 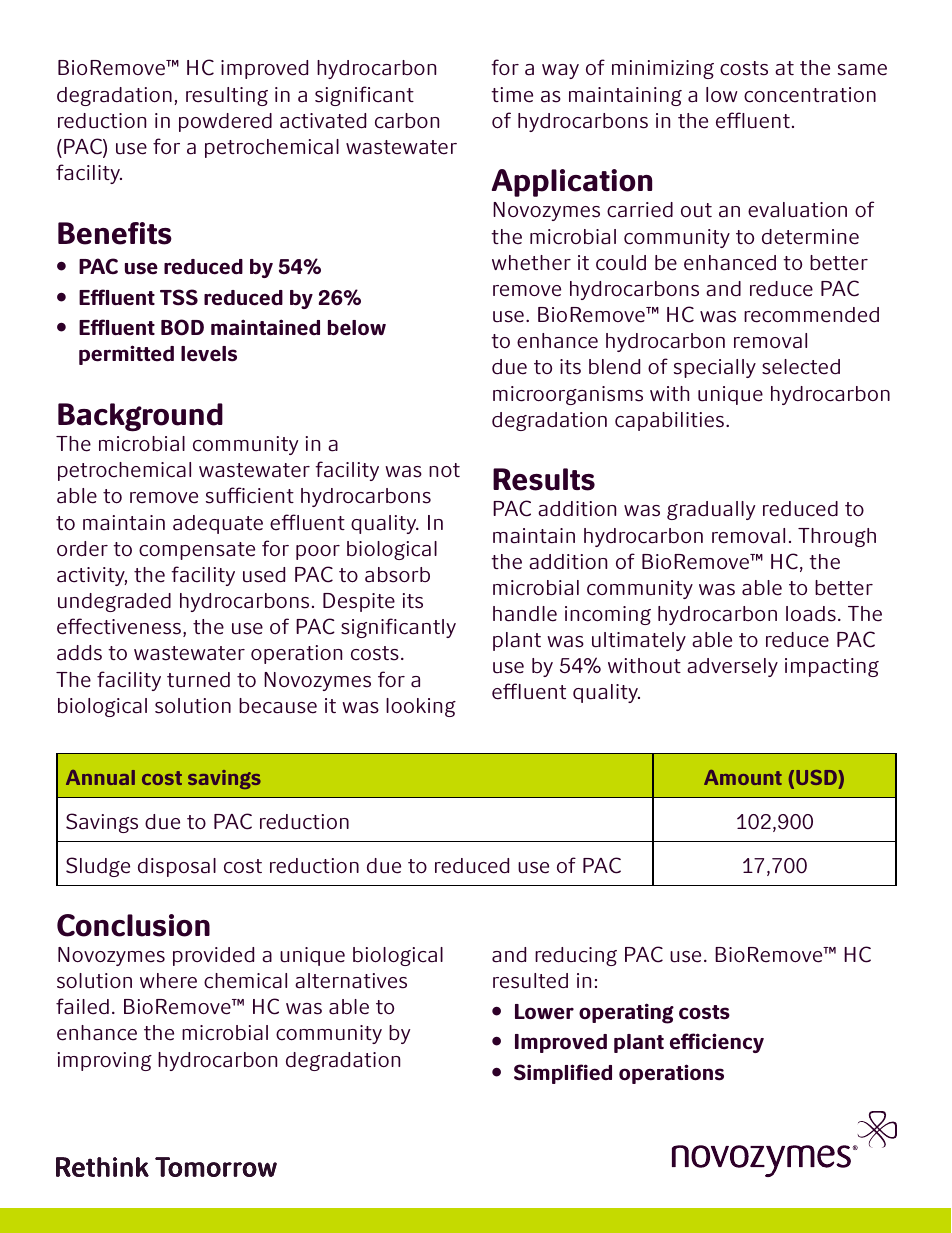 What do you see at coordinates (179, 297) in the image?
I see `TSS` at bounding box center [179, 297].
